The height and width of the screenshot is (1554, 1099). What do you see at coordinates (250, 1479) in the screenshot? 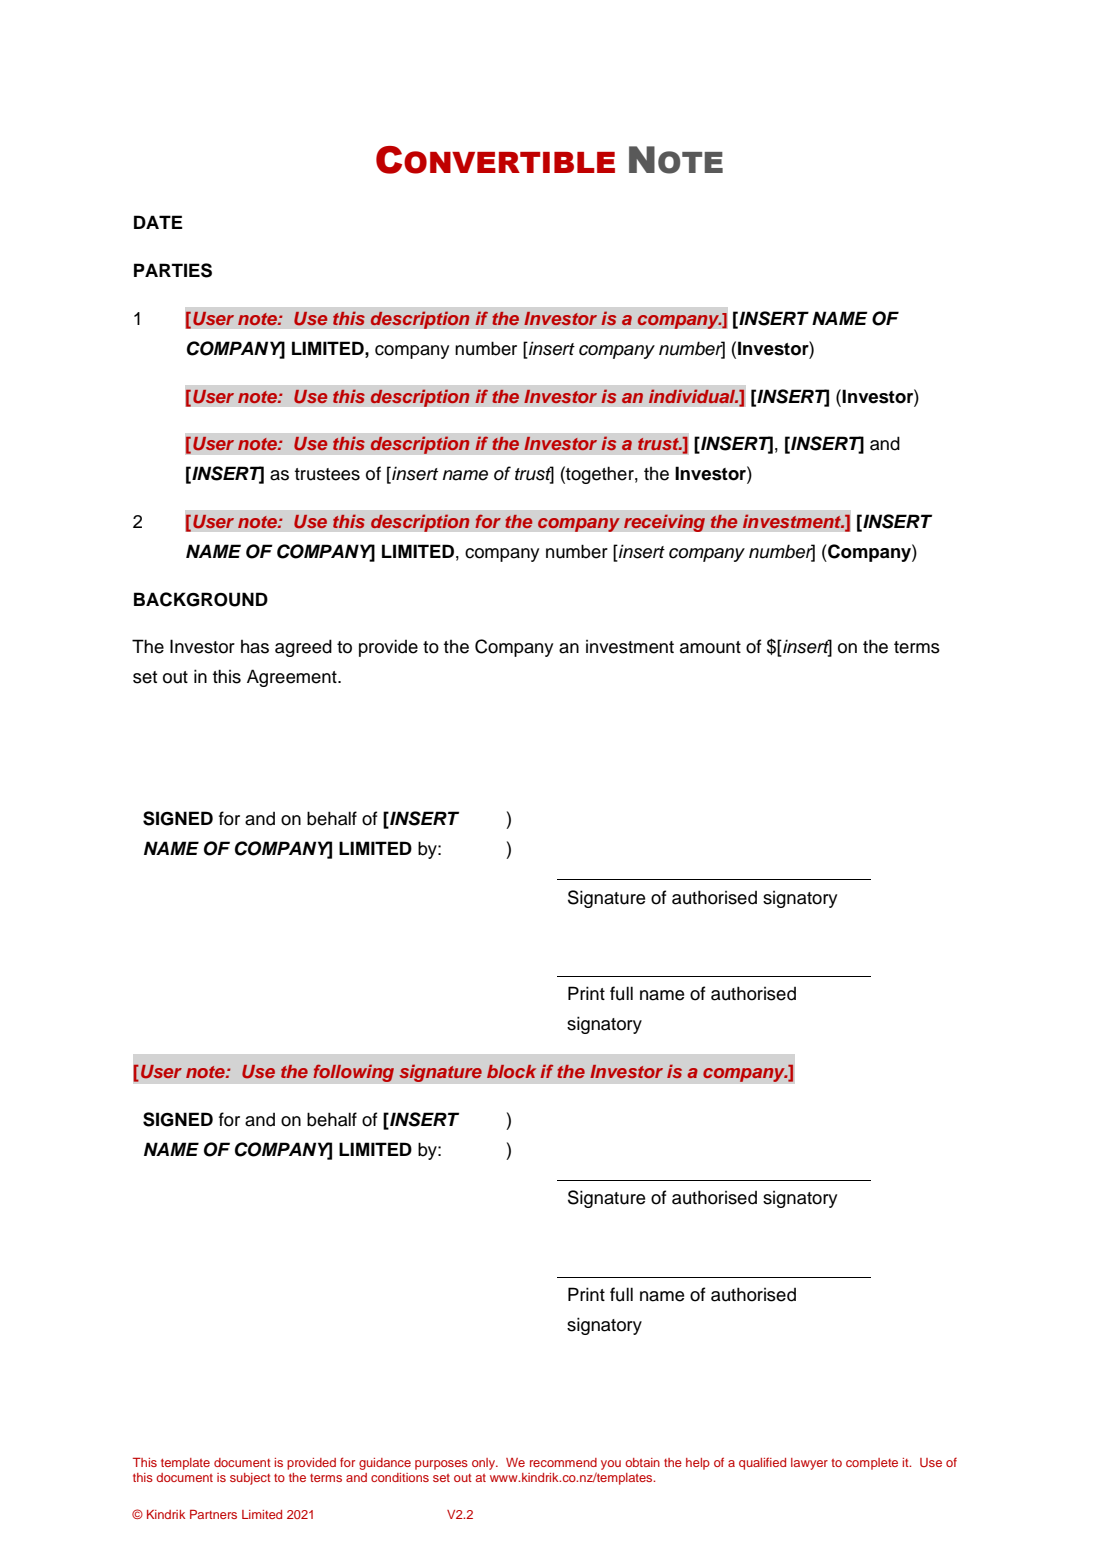
I see `subject` at bounding box center [250, 1479].
